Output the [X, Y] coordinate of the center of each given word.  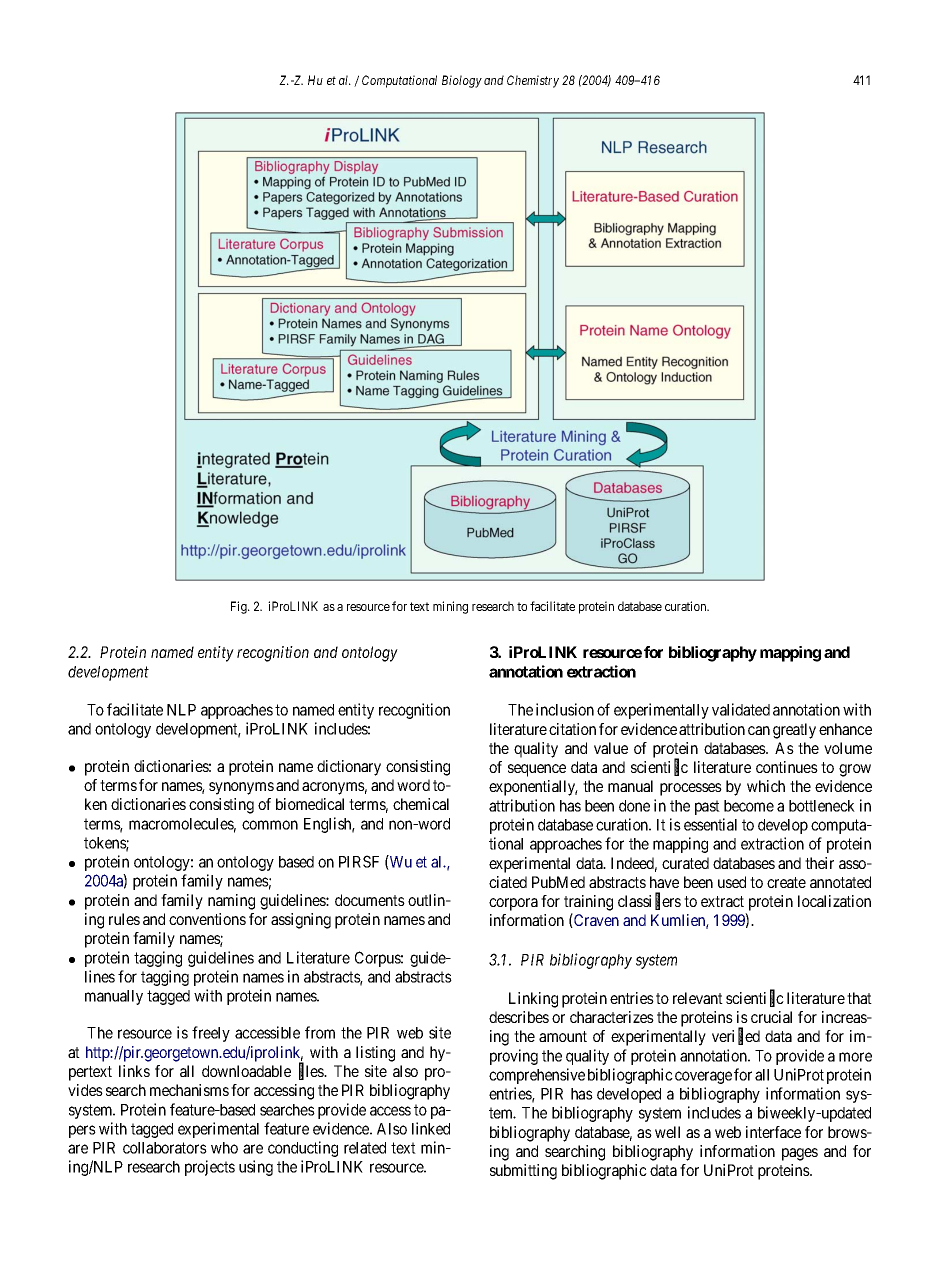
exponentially [533, 788]
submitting [523, 1172]
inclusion [565, 709]
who [224, 1148]
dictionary [349, 768]
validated [741, 709]
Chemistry [533, 81]
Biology [462, 81]
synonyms [241, 788]
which [766, 786]
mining [450, 607]
